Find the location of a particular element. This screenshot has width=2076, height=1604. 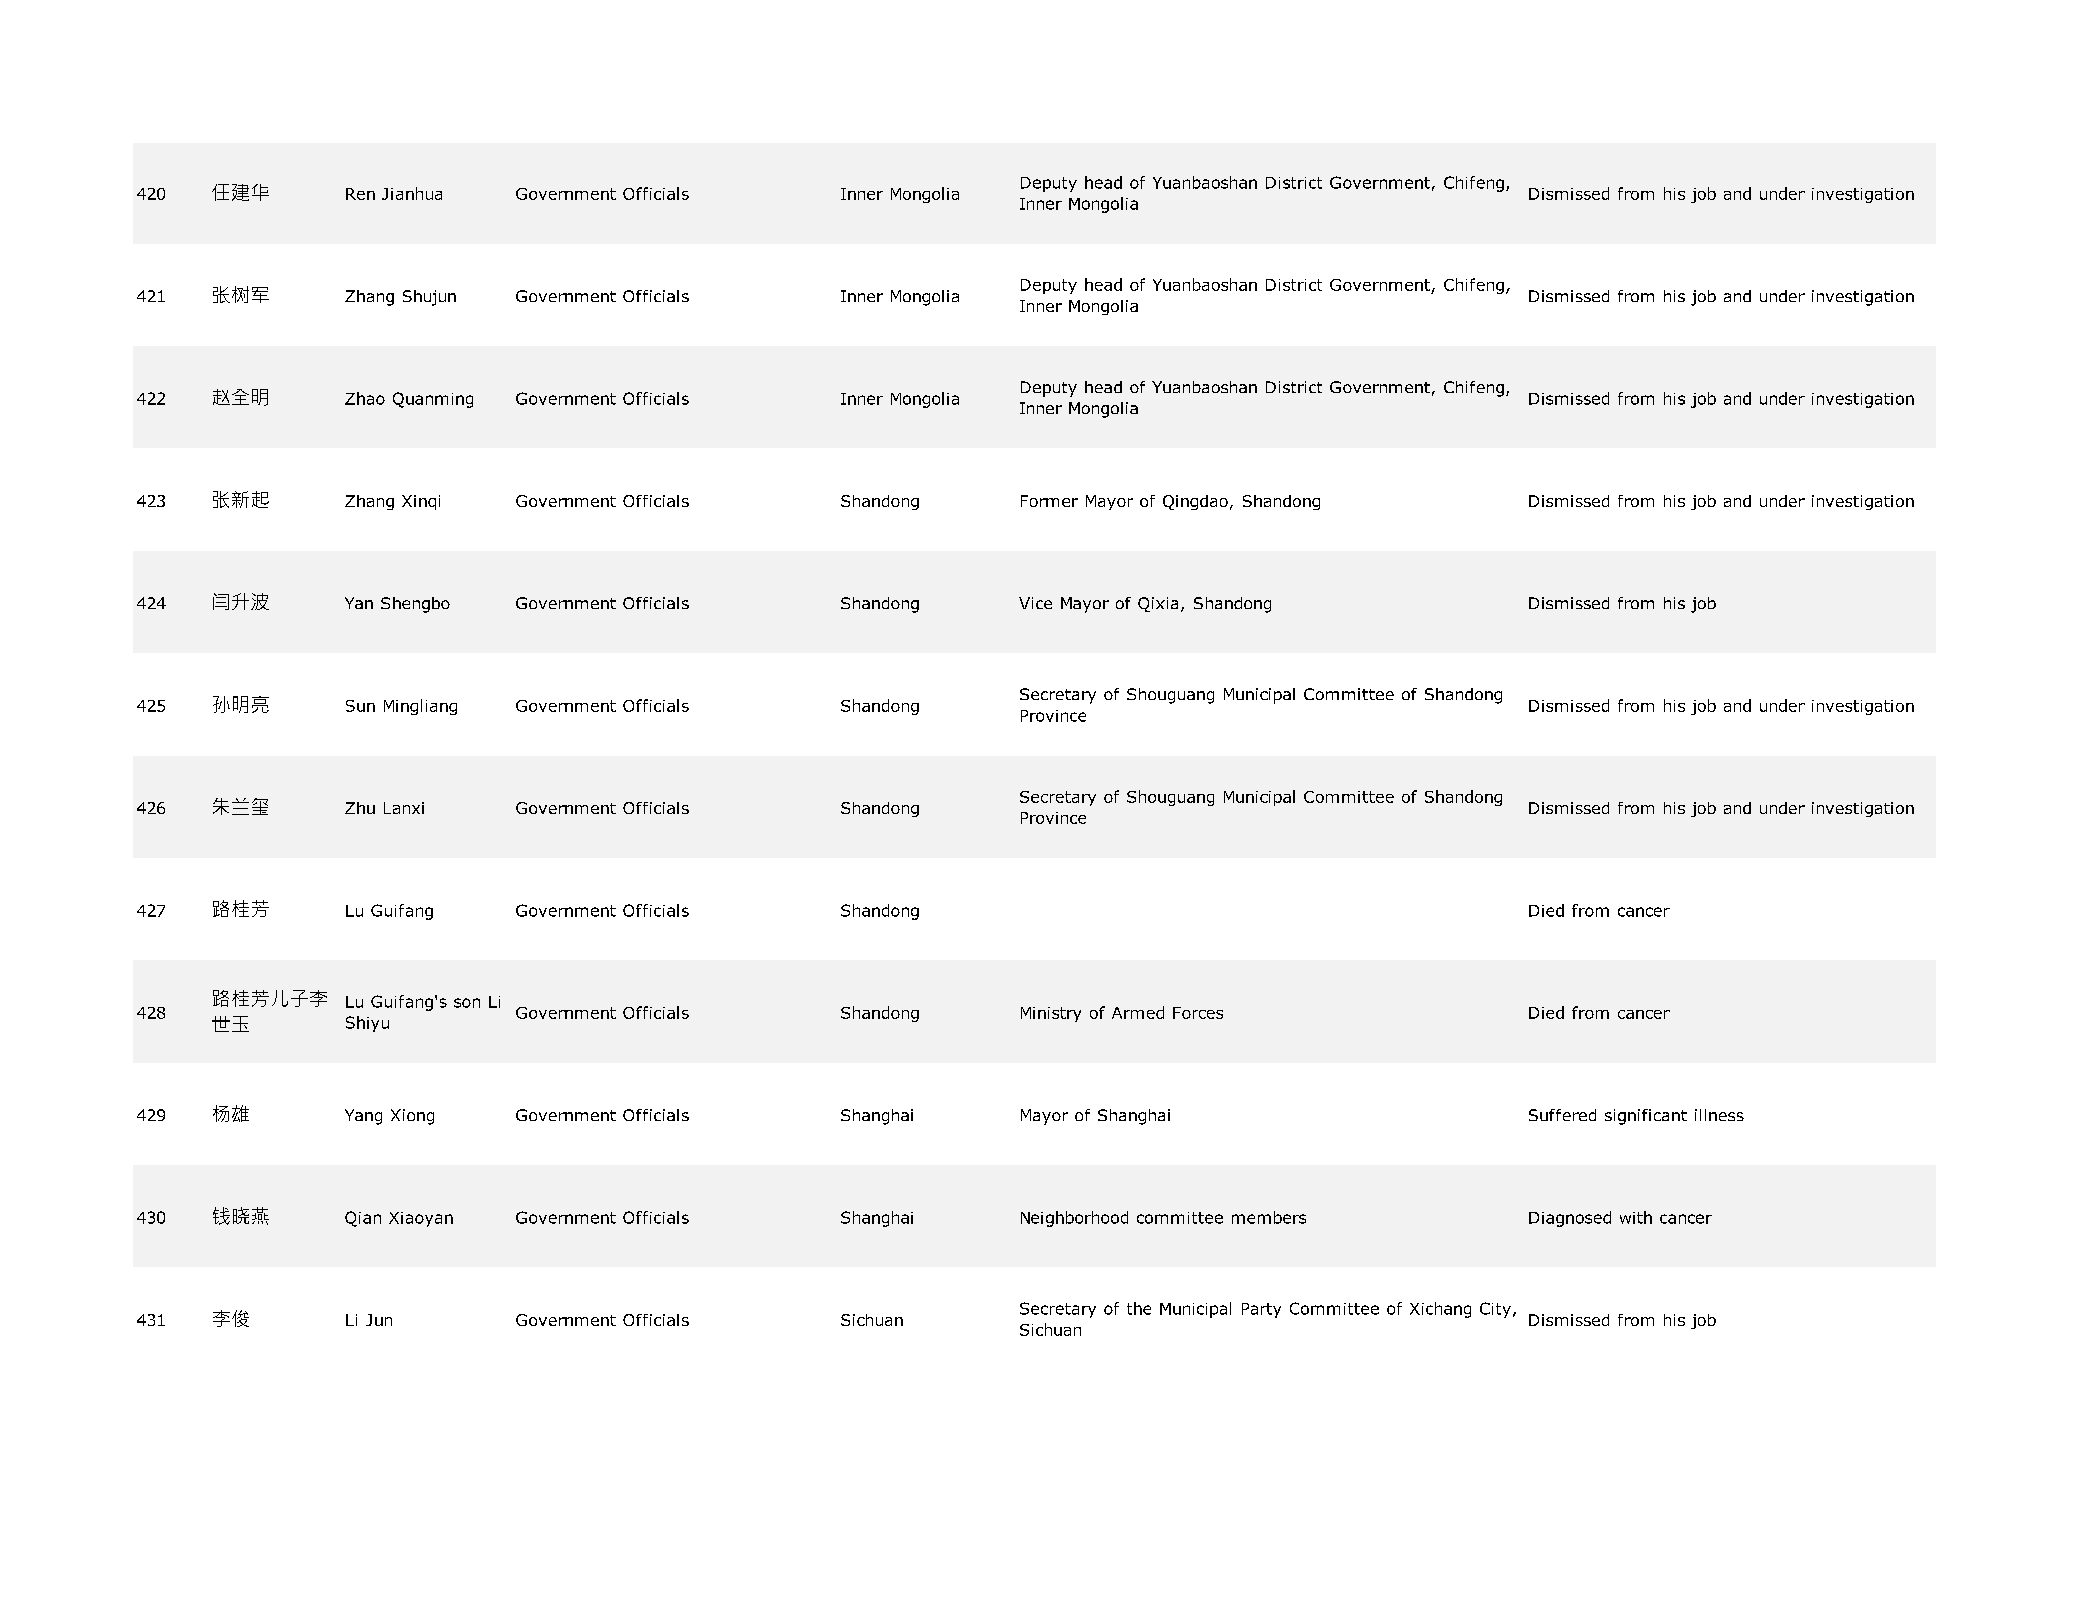

Suffered is located at coordinates (1562, 1115).
